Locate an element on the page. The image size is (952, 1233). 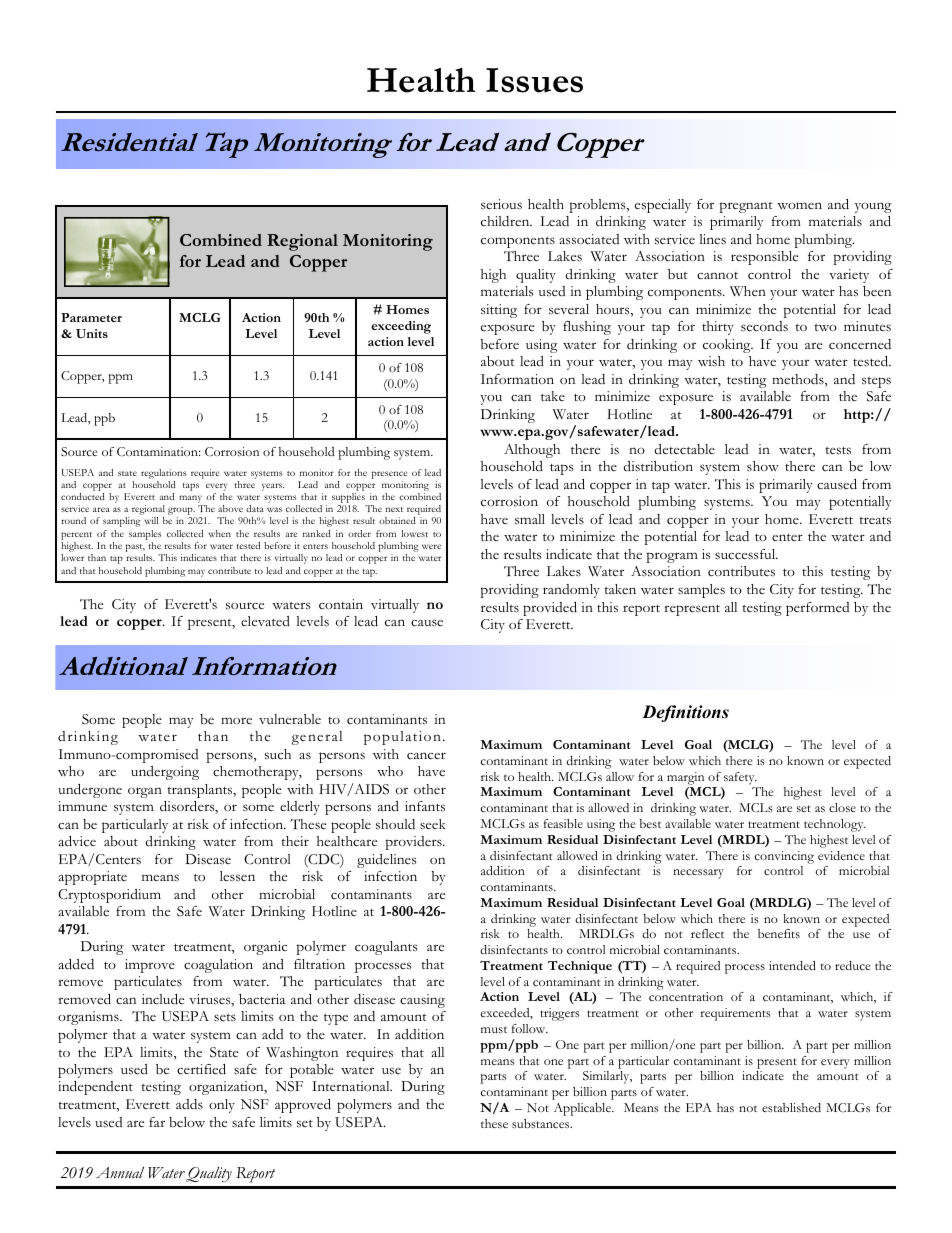
Parameter is located at coordinates (91, 317).
